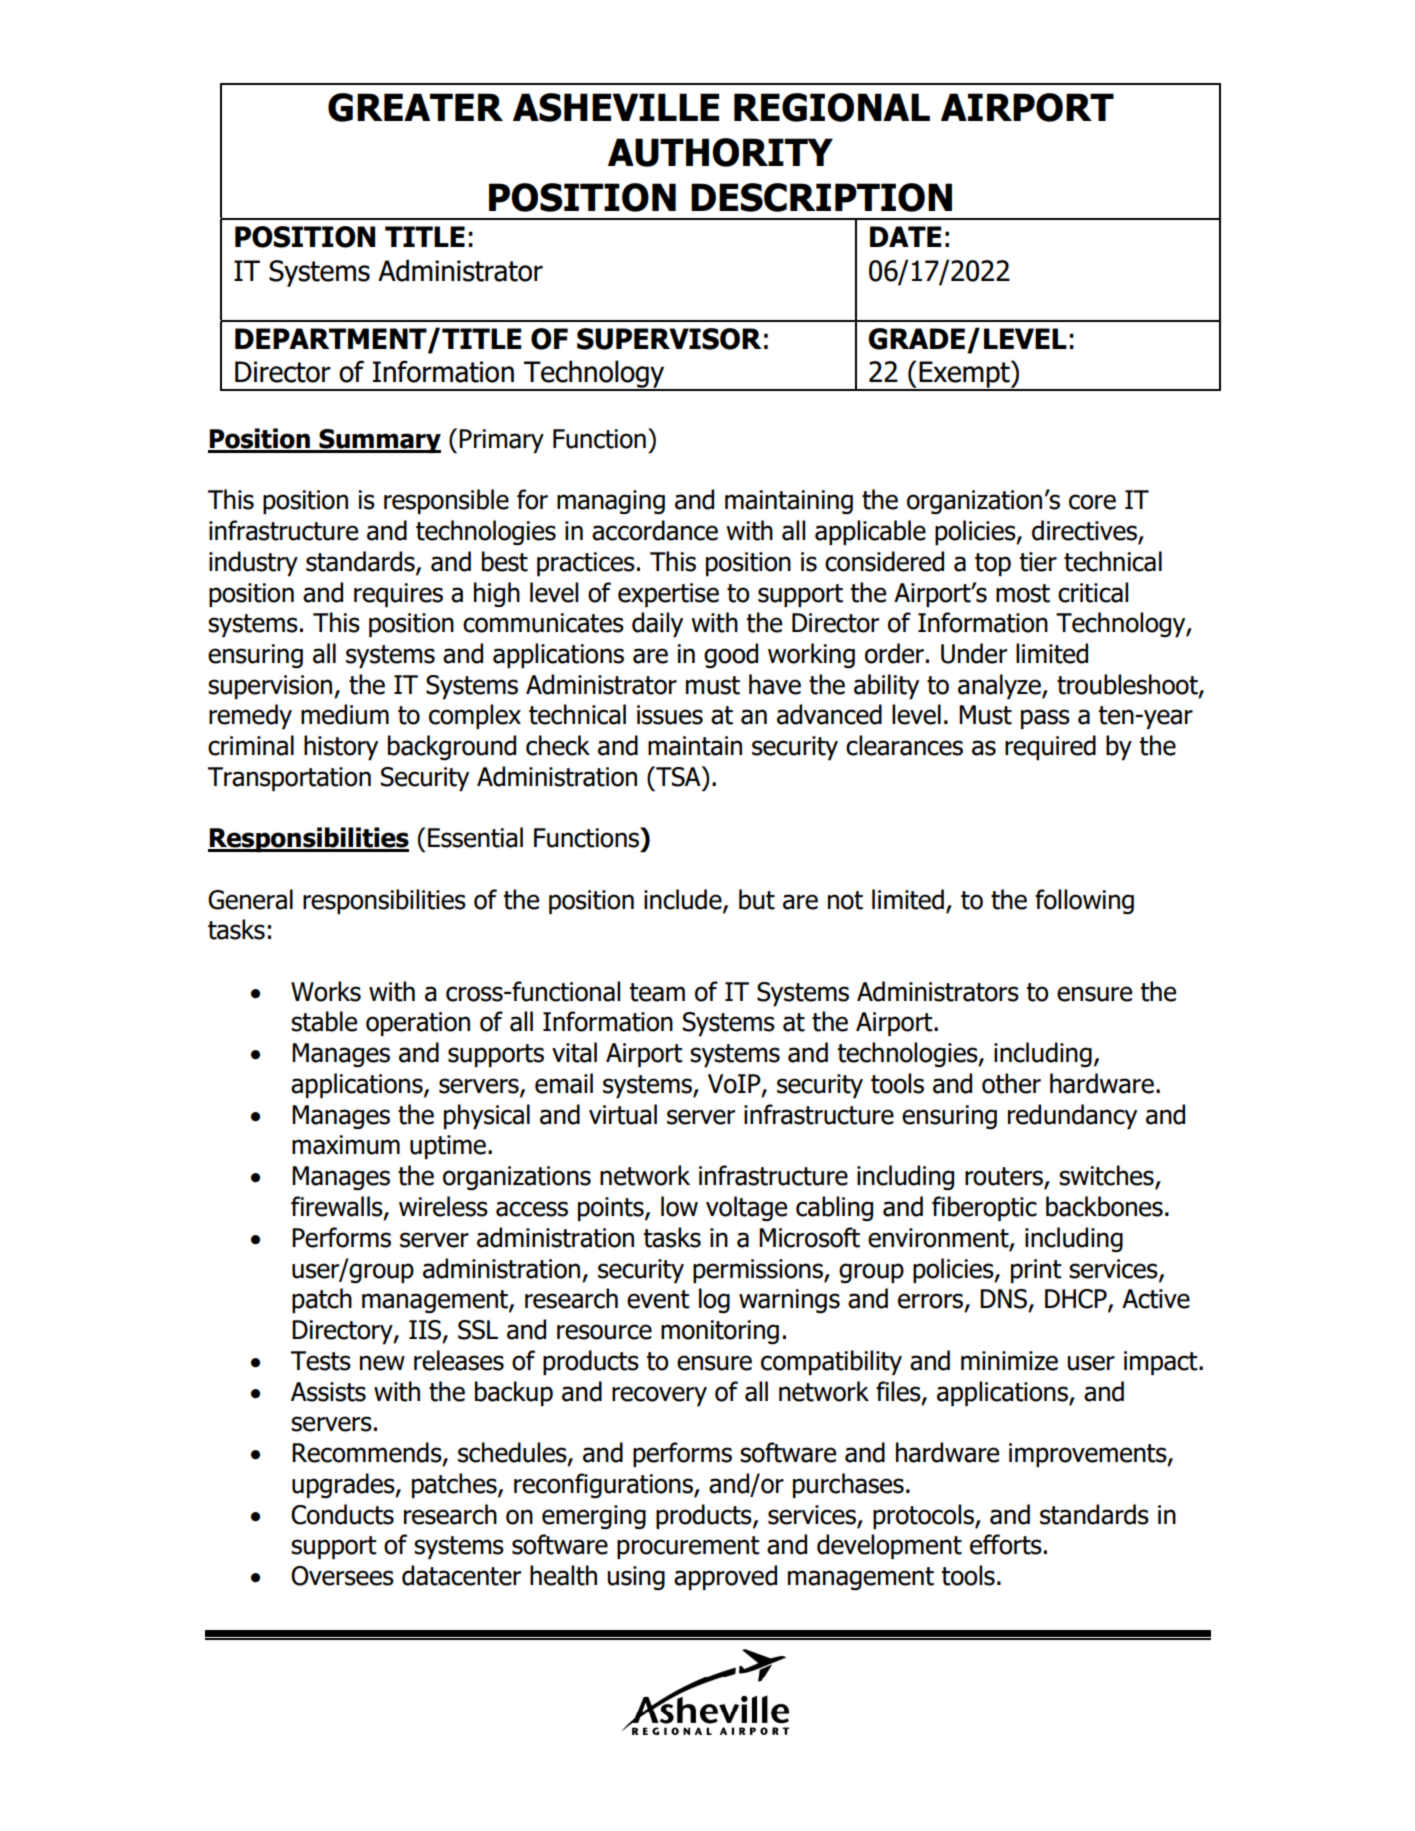 Image resolution: width=1415 pixels, height=1831 pixels. Describe the element at coordinates (1023, 593) in the page. I see `most` at that location.
